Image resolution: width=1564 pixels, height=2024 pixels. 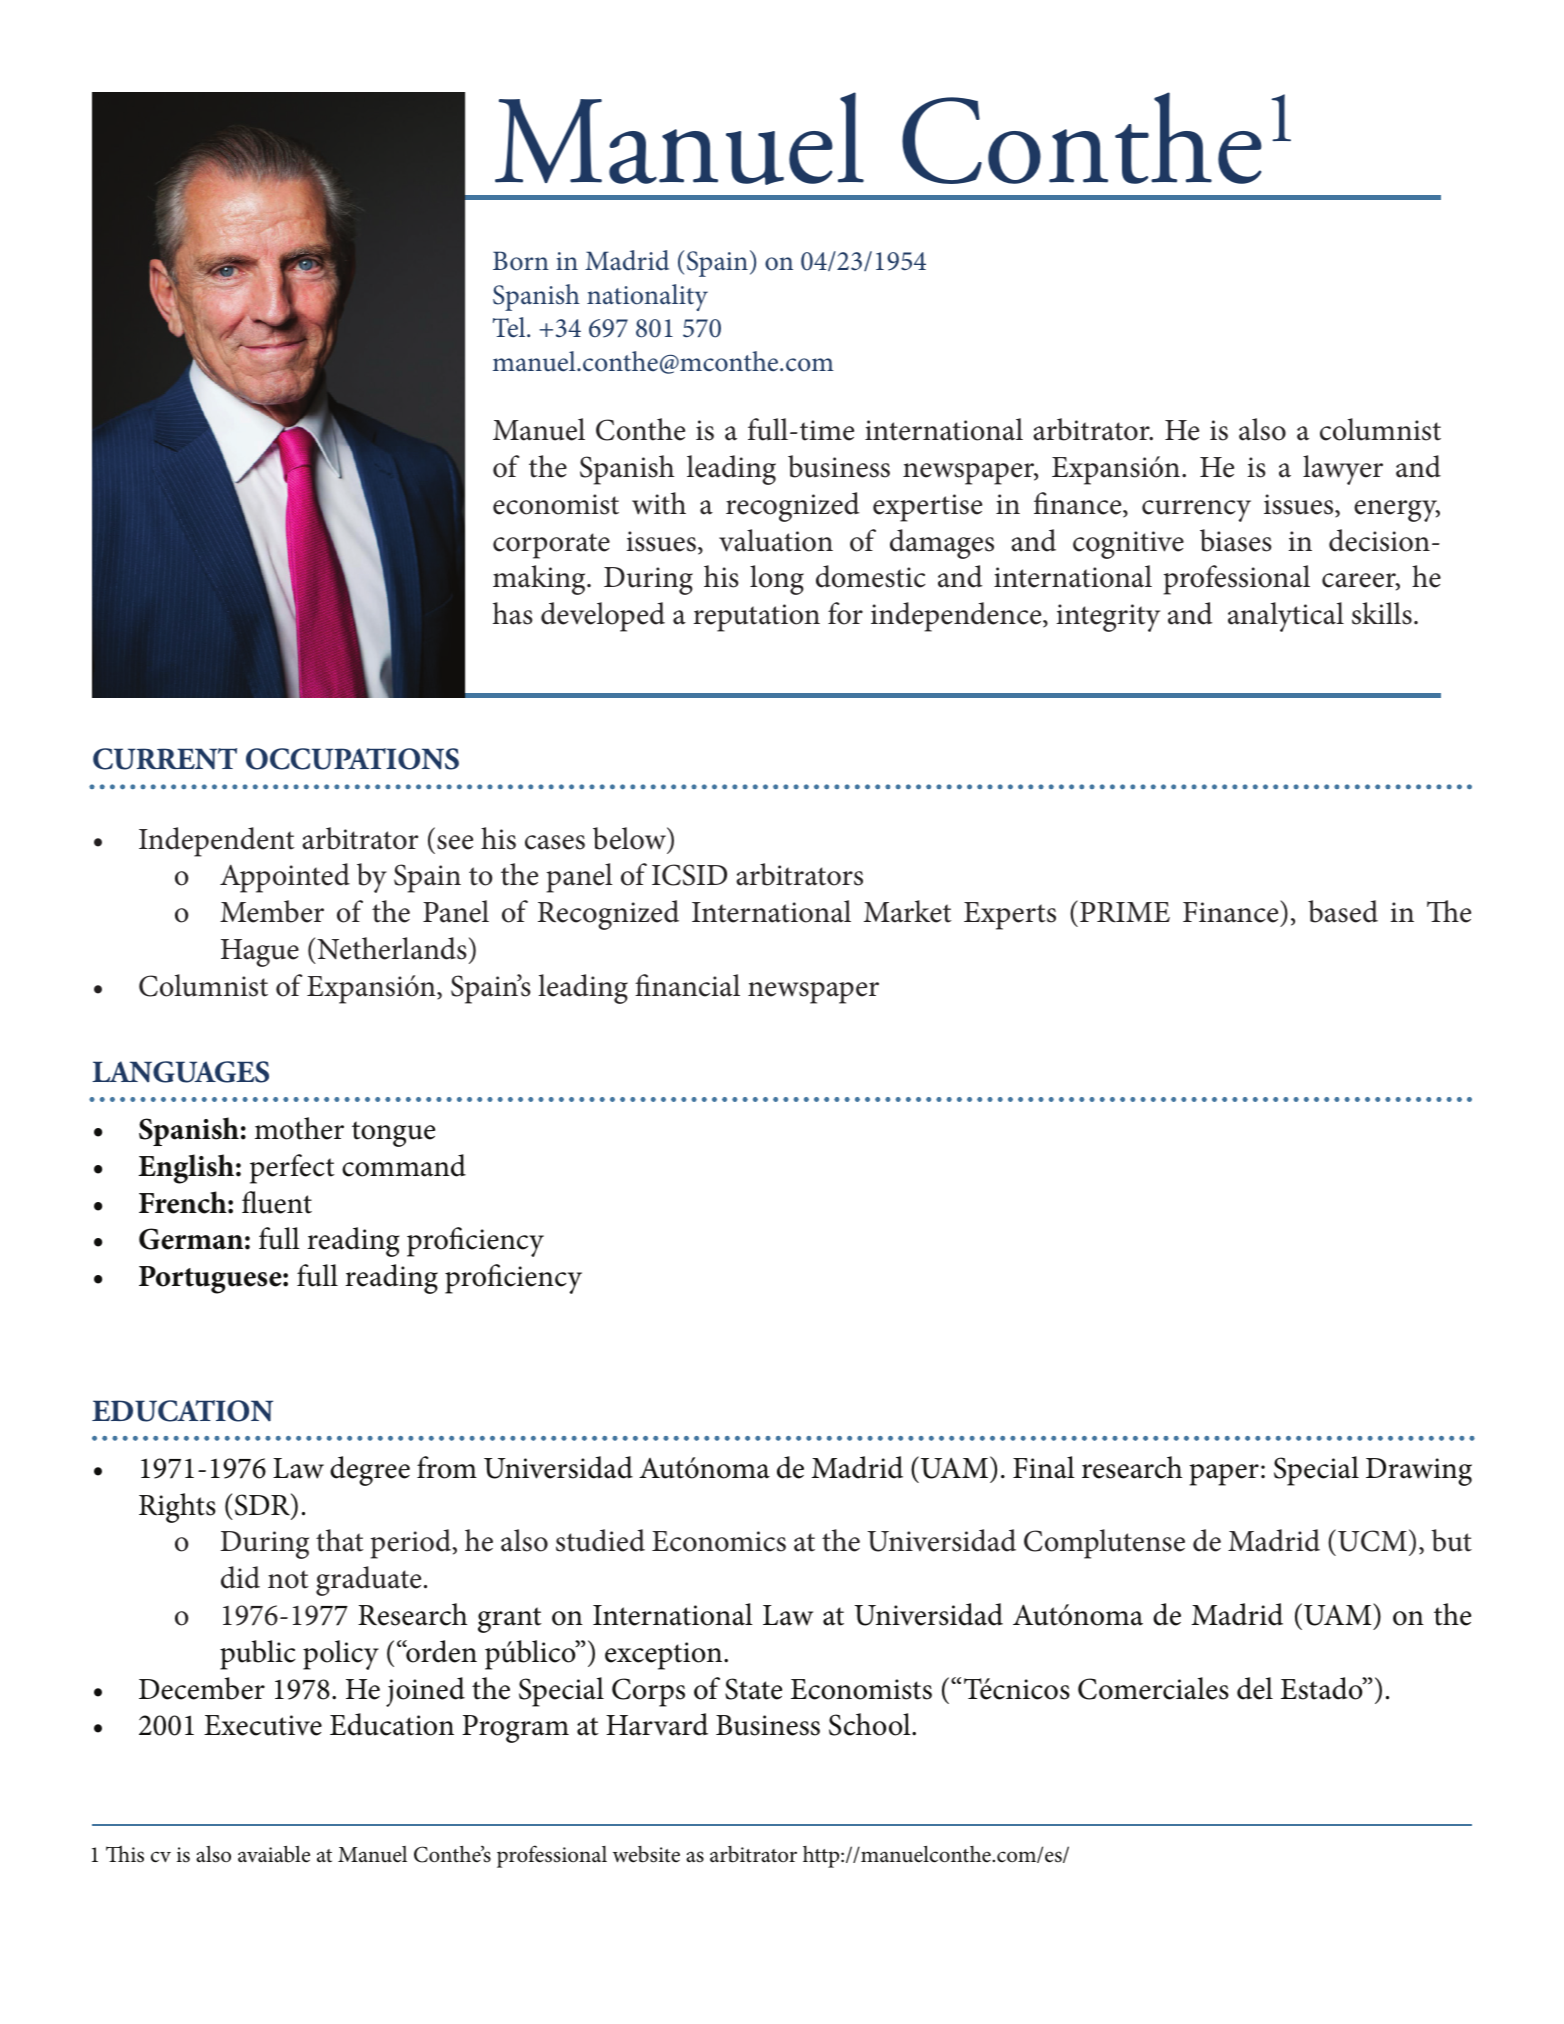 What do you see at coordinates (510, 327) in the document?
I see `Tel` at bounding box center [510, 327].
